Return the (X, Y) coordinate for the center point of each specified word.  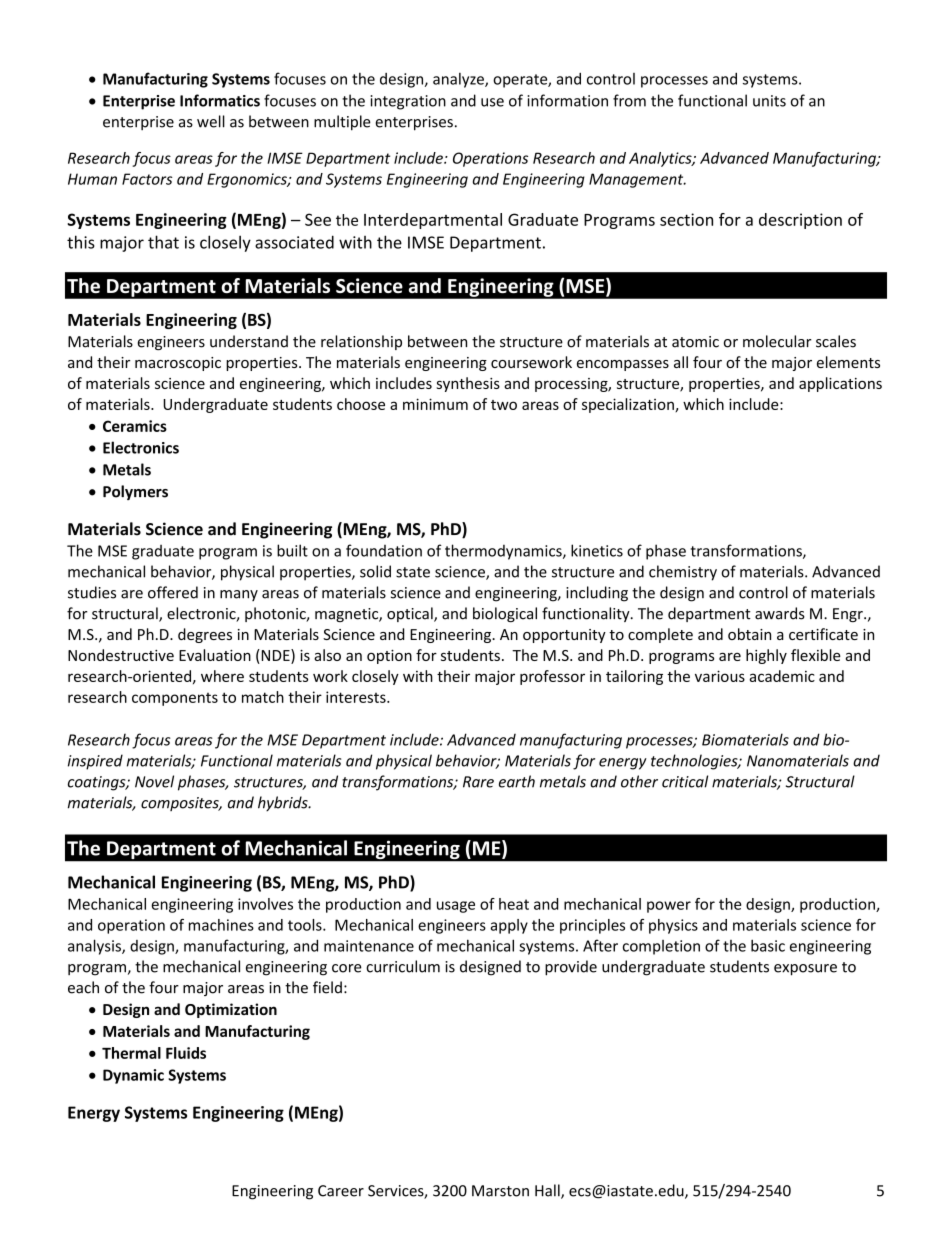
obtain (749, 634)
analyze (459, 80)
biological (505, 614)
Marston (500, 1191)
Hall (548, 1191)
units (769, 101)
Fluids (186, 1053)
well (211, 121)
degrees (205, 635)
